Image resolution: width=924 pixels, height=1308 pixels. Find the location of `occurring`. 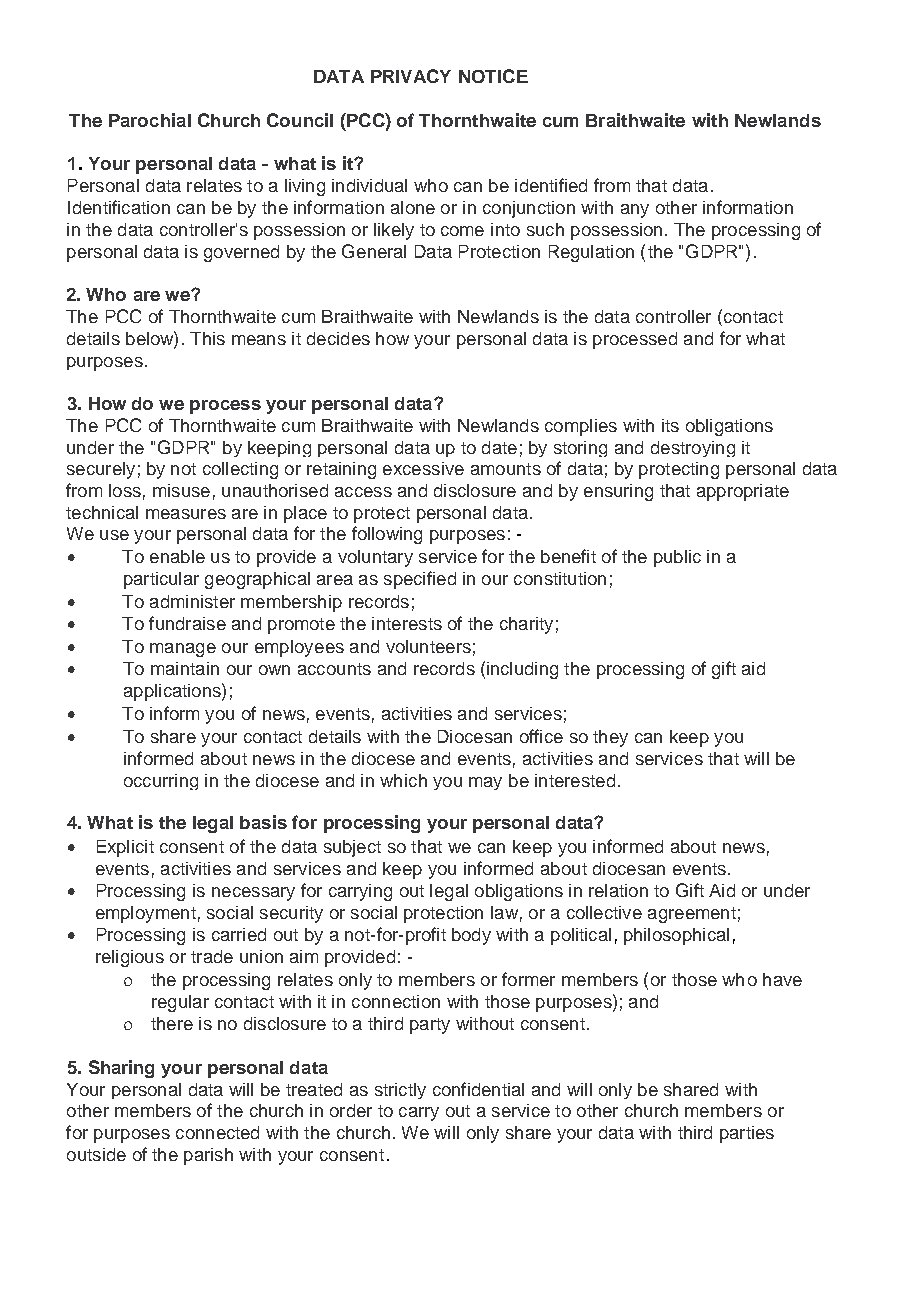

occurring is located at coordinates (161, 782).
